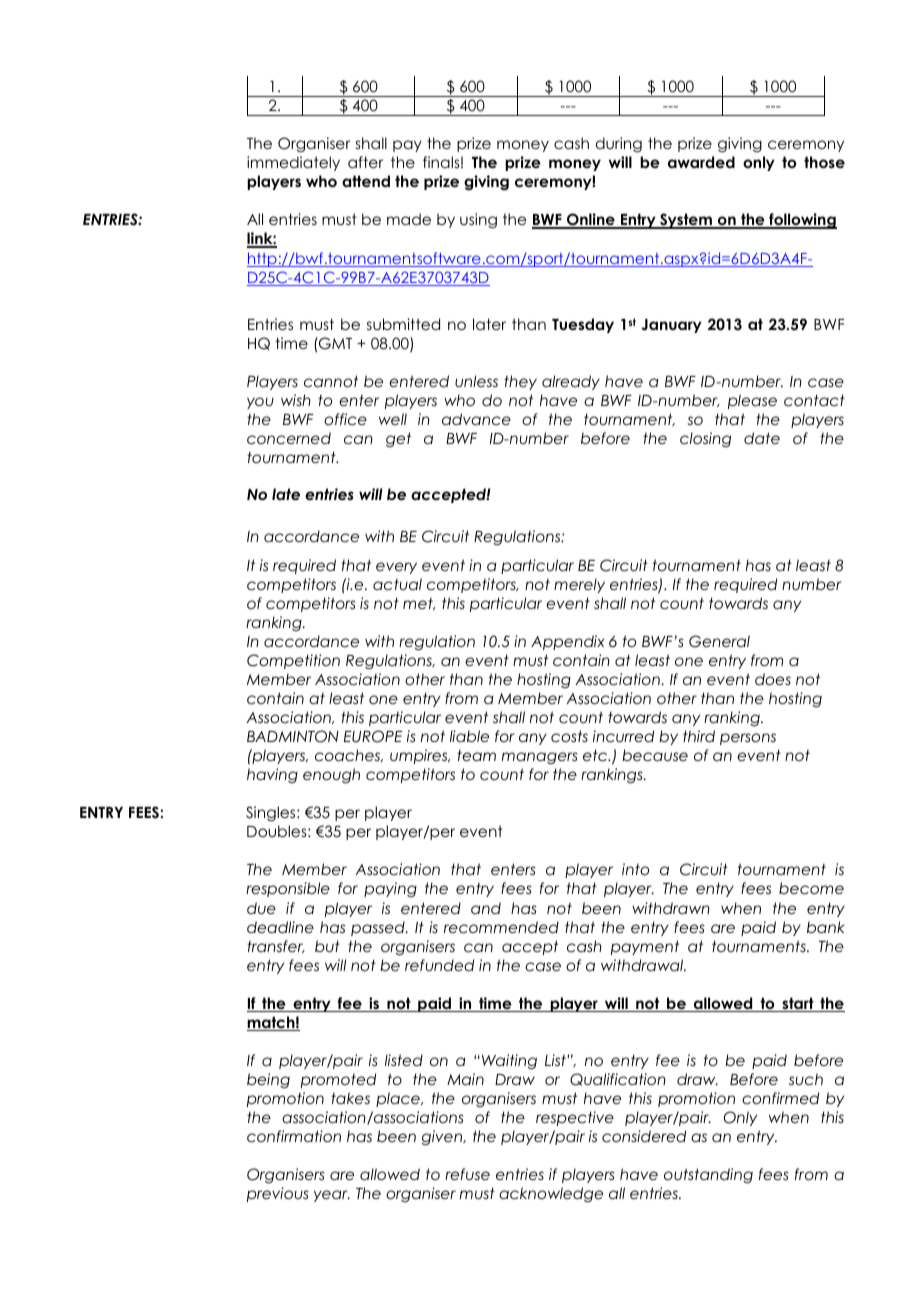 The image size is (924, 1308). What do you see at coordinates (551, 1194) in the image?
I see `acknowledge` at bounding box center [551, 1194].
